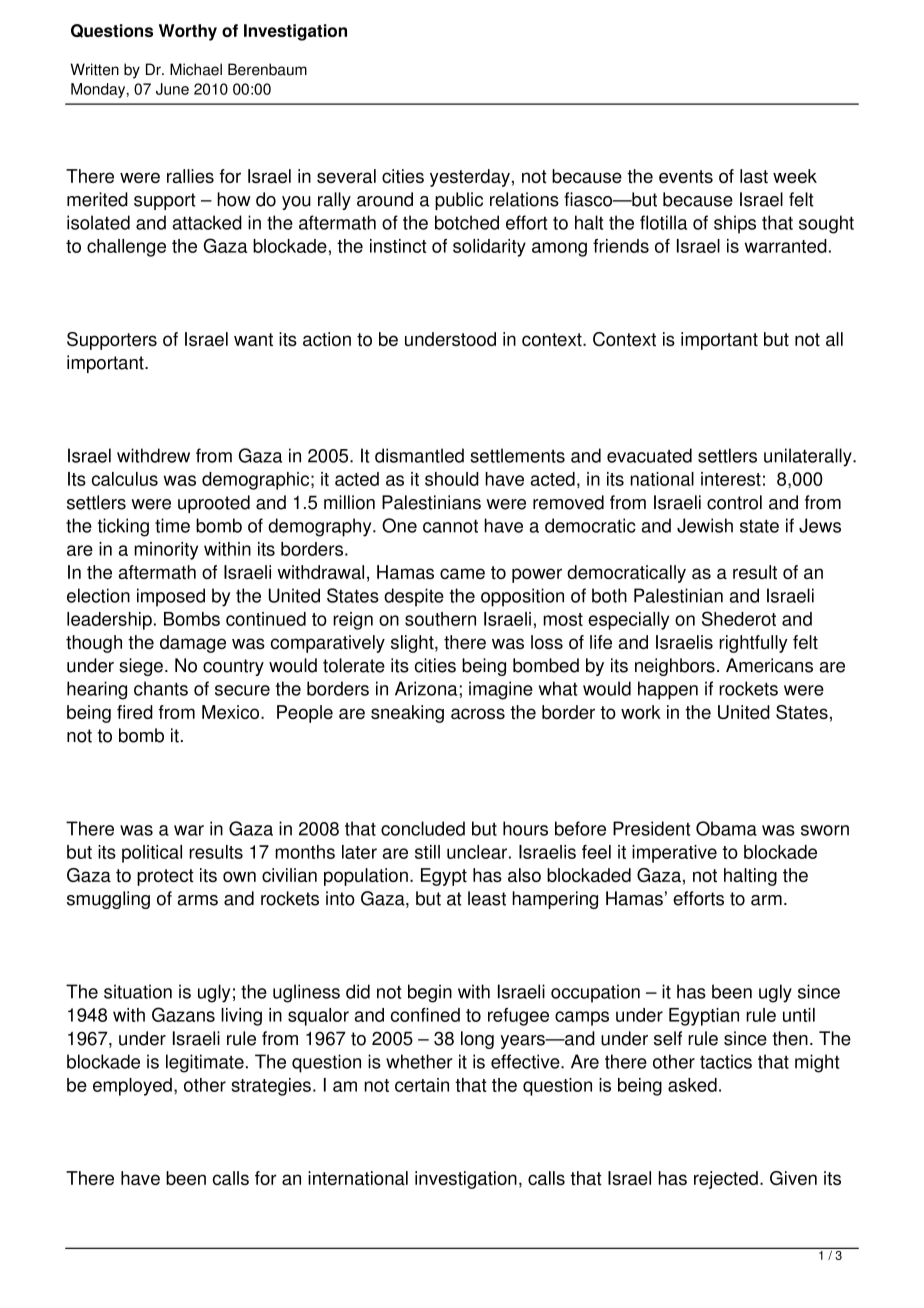 Image resolution: width=924 pixels, height=1308 pixels. What do you see at coordinates (731, 479) in the image?
I see `interest` at bounding box center [731, 479].
